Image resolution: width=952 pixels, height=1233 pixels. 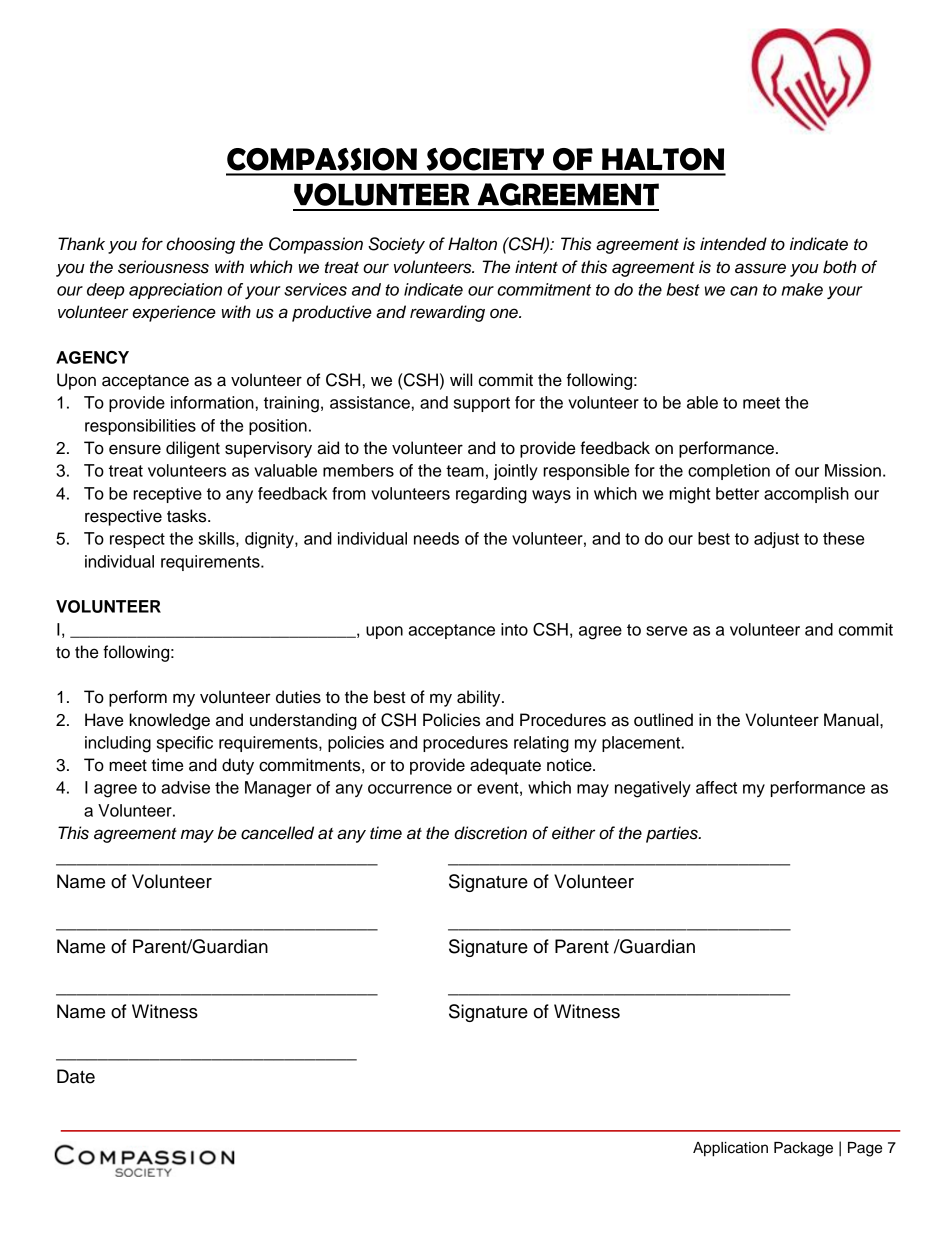 What do you see at coordinates (760, 268) in the image?
I see `assure` at bounding box center [760, 268].
